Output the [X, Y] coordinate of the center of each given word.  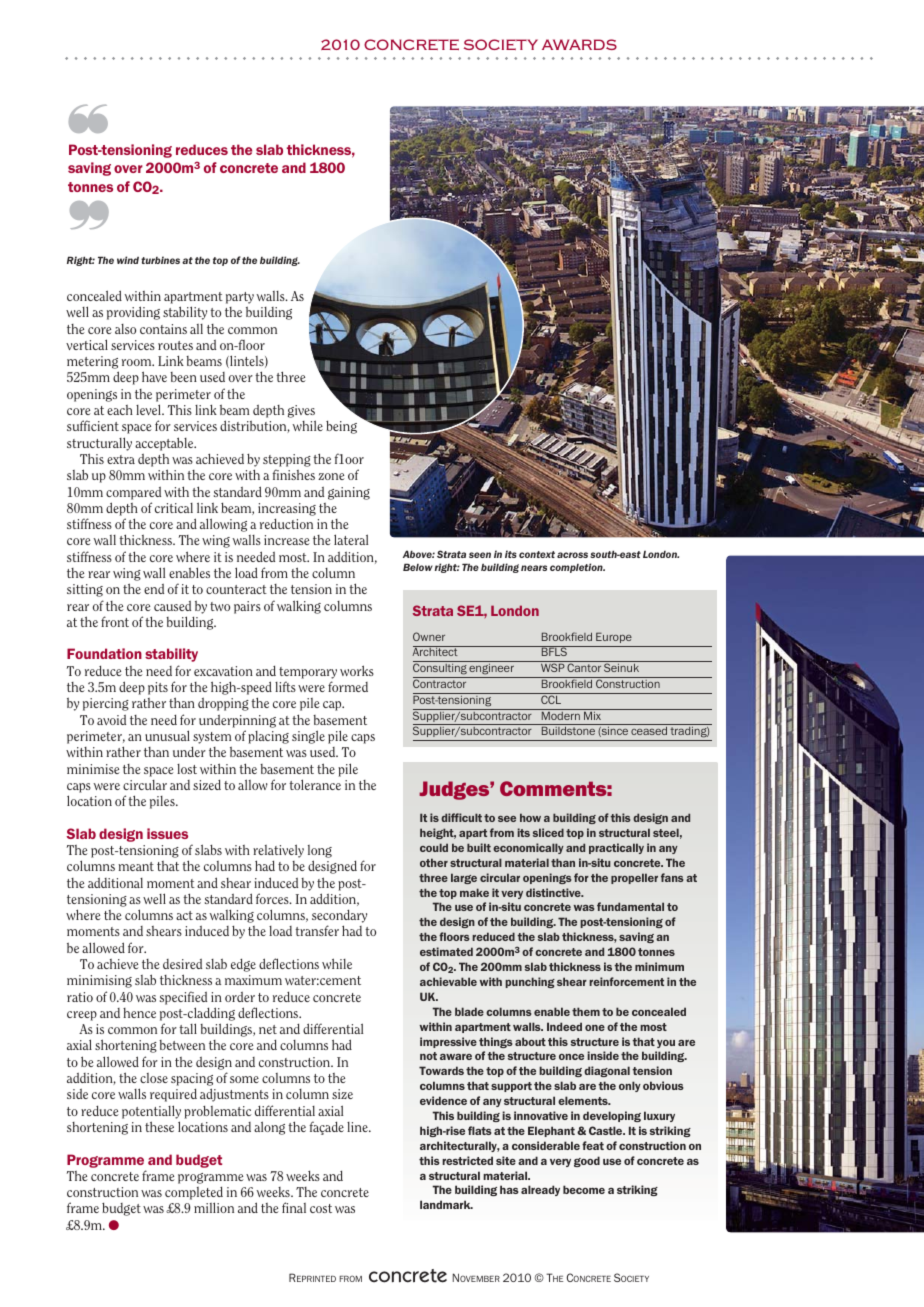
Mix [593, 714]
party [240, 298]
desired [182, 964]
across [572, 555]
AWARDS [579, 44]
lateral [351, 539]
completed [194, 1193]
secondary [339, 917]
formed [348, 686]
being [341, 427]
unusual [167, 735]
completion [577, 568]
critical [174, 508]
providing [133, 313]
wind [128, 260]
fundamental [630, 906]
